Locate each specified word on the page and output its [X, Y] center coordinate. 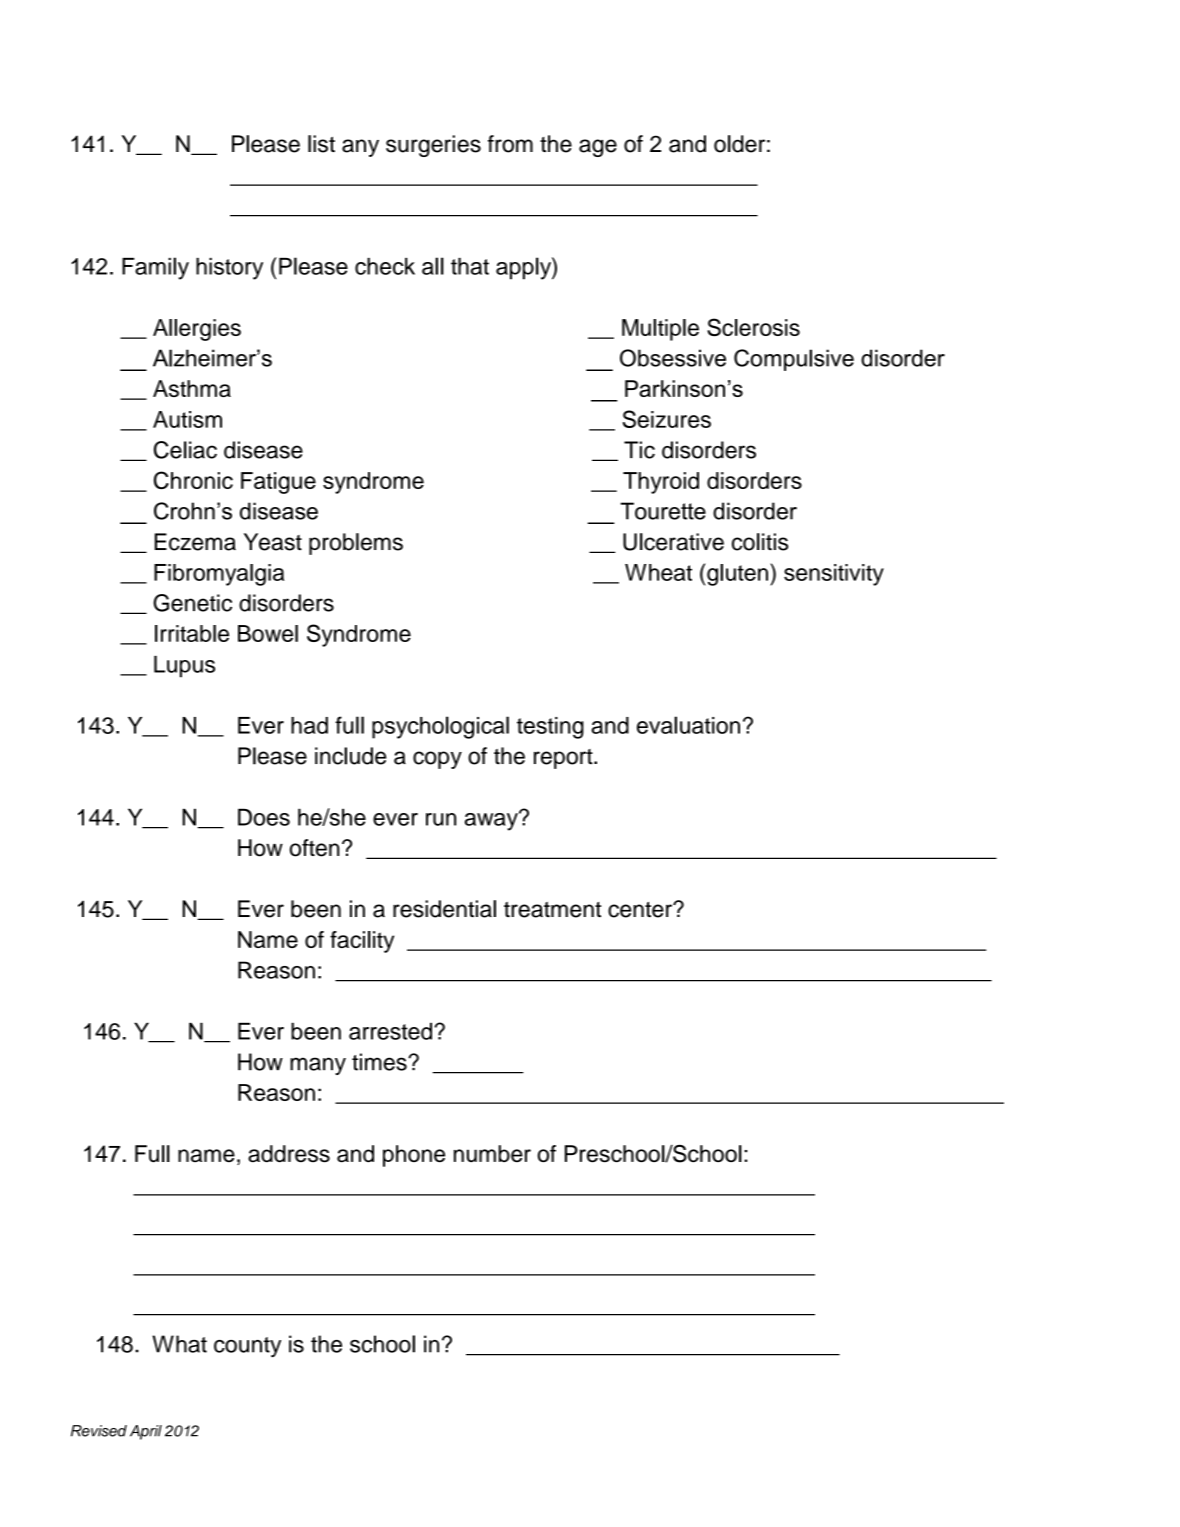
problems [356, 544]
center [641, 910]
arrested [390, 1031]
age [598, 148]
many [318, 1066]
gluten [737, 575]
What [179, 1344]
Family [155, 268]
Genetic [192, 603]
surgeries [433, 146]
